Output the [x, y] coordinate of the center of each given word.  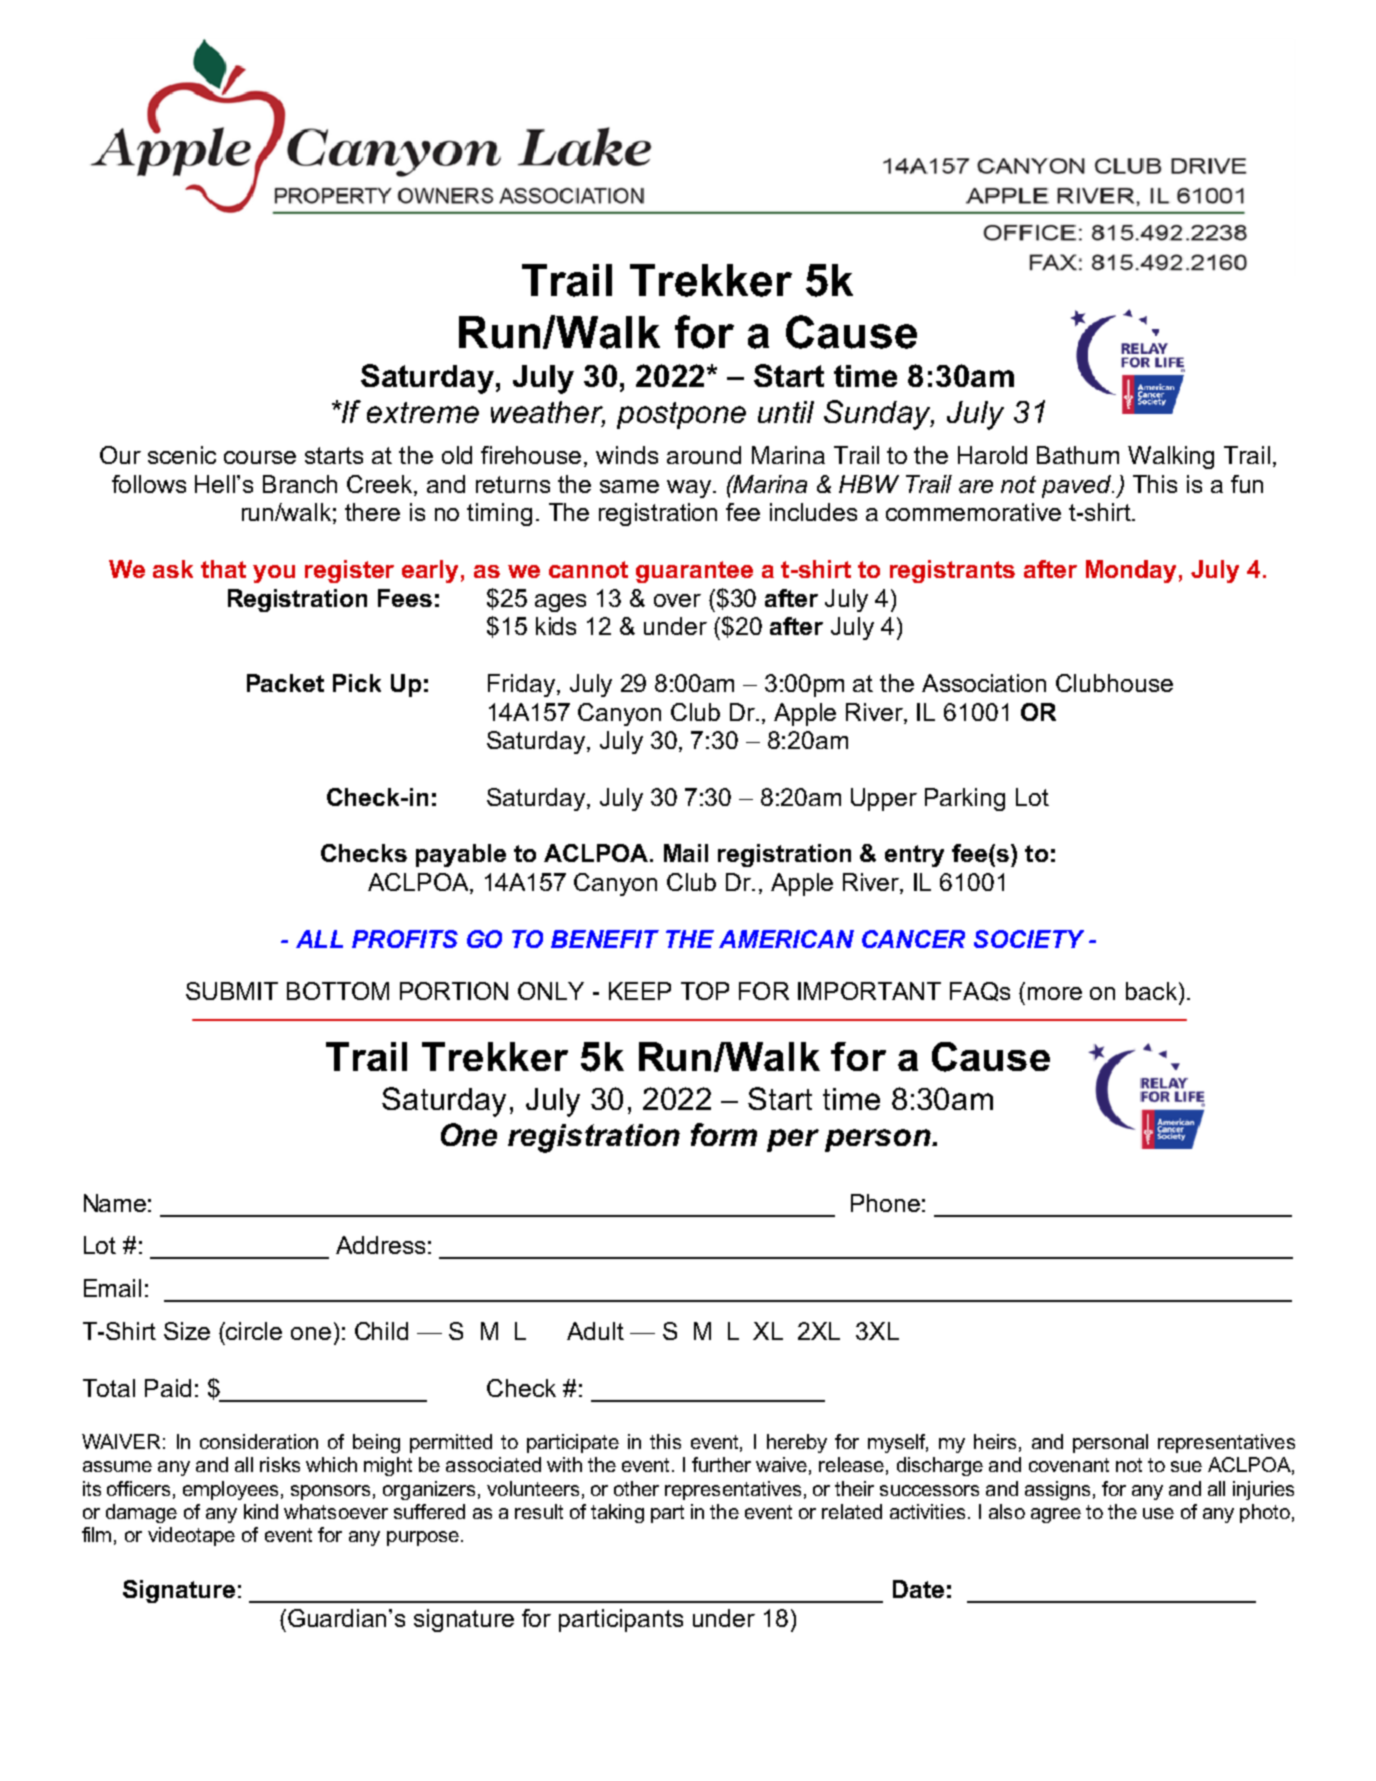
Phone [885, 1203]
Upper [884, 799]
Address [380, 1245]
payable [461, 855]
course [260, 457]
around [704, 455]
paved [1077, 486]
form [724, 1134]
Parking [965, 799]
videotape [191, 1536]
